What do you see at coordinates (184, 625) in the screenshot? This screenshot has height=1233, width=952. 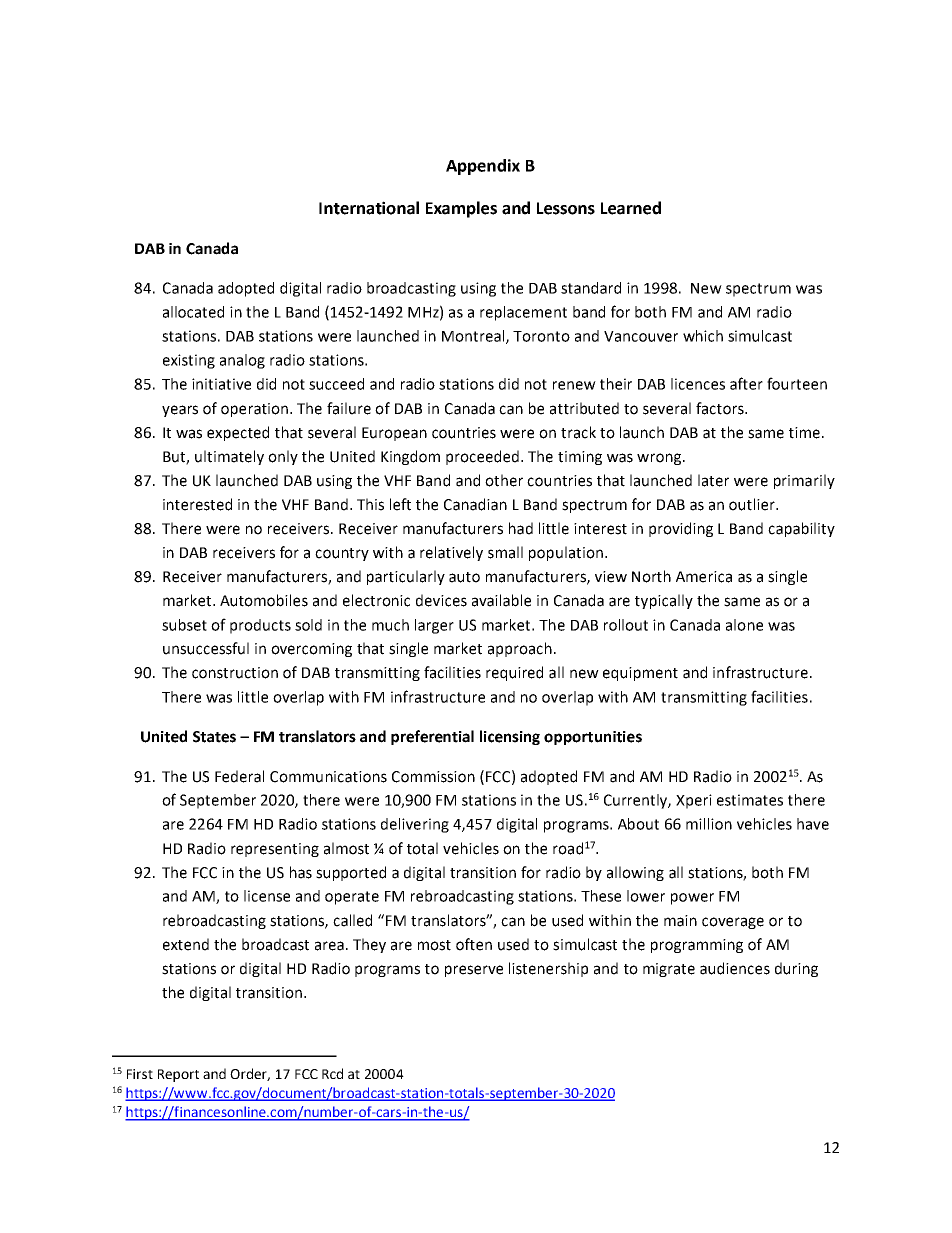 I see `subset` at bounding box center [184, 625].
